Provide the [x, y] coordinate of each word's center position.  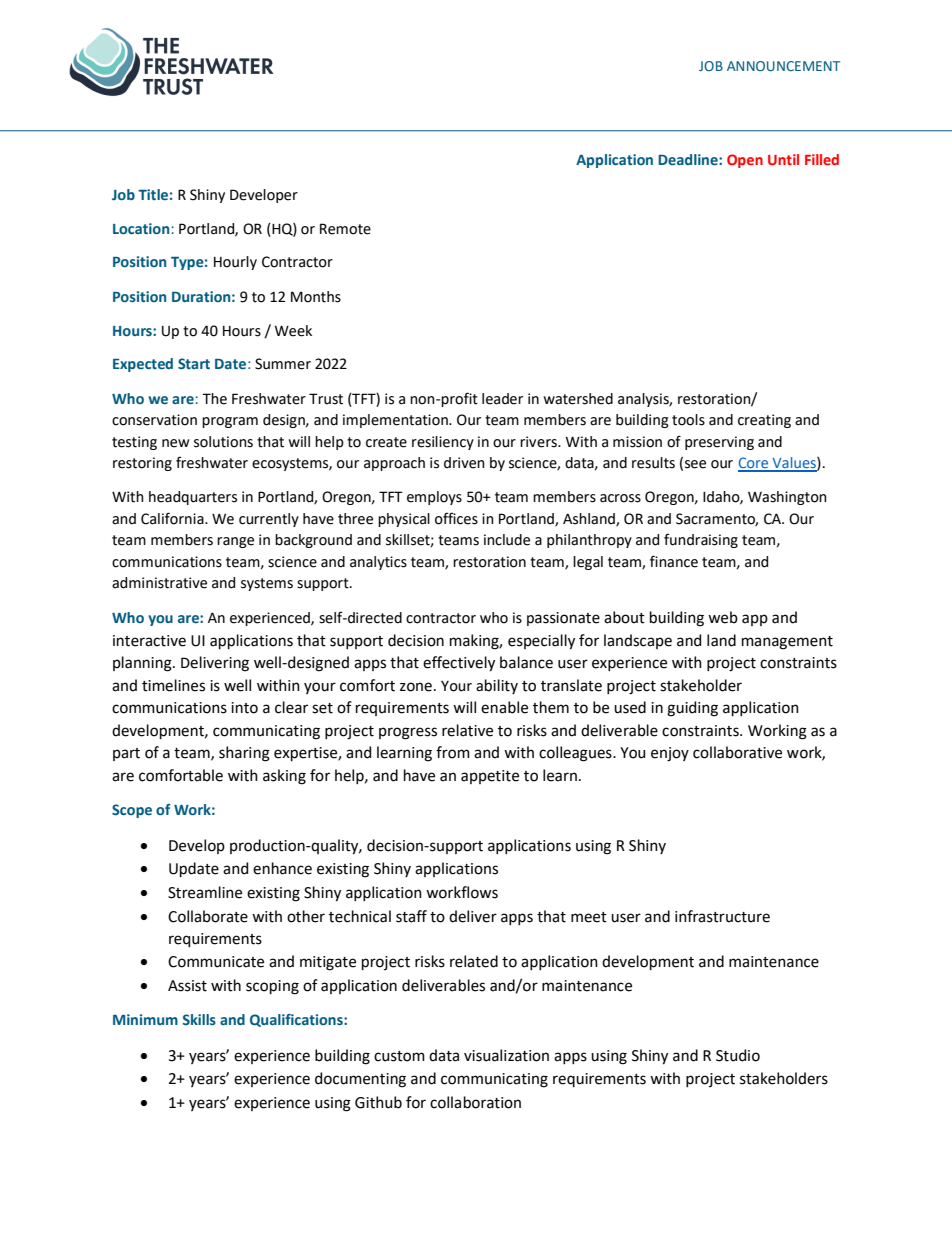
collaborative [737, 752]
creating [764, 421]
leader [502, 399]
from [453, 752]
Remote [345, 229]
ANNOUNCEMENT [783, 66]
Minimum [145, 1019]
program [230, 422]
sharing [244, 754]
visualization [506, 1055]
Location [141, 228]
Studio [738, 1055]
